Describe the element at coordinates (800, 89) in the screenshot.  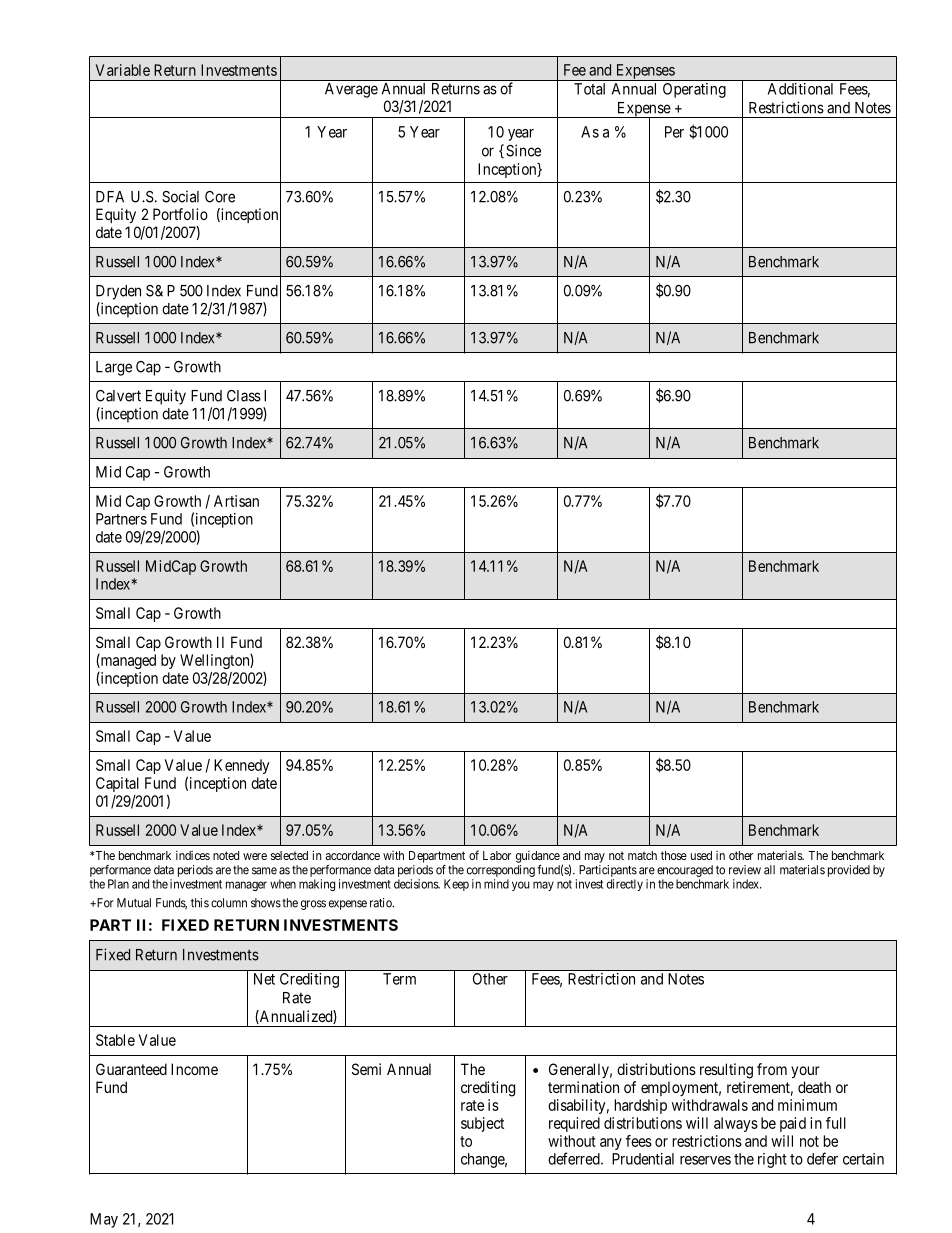
I see `Additional` at that location.
